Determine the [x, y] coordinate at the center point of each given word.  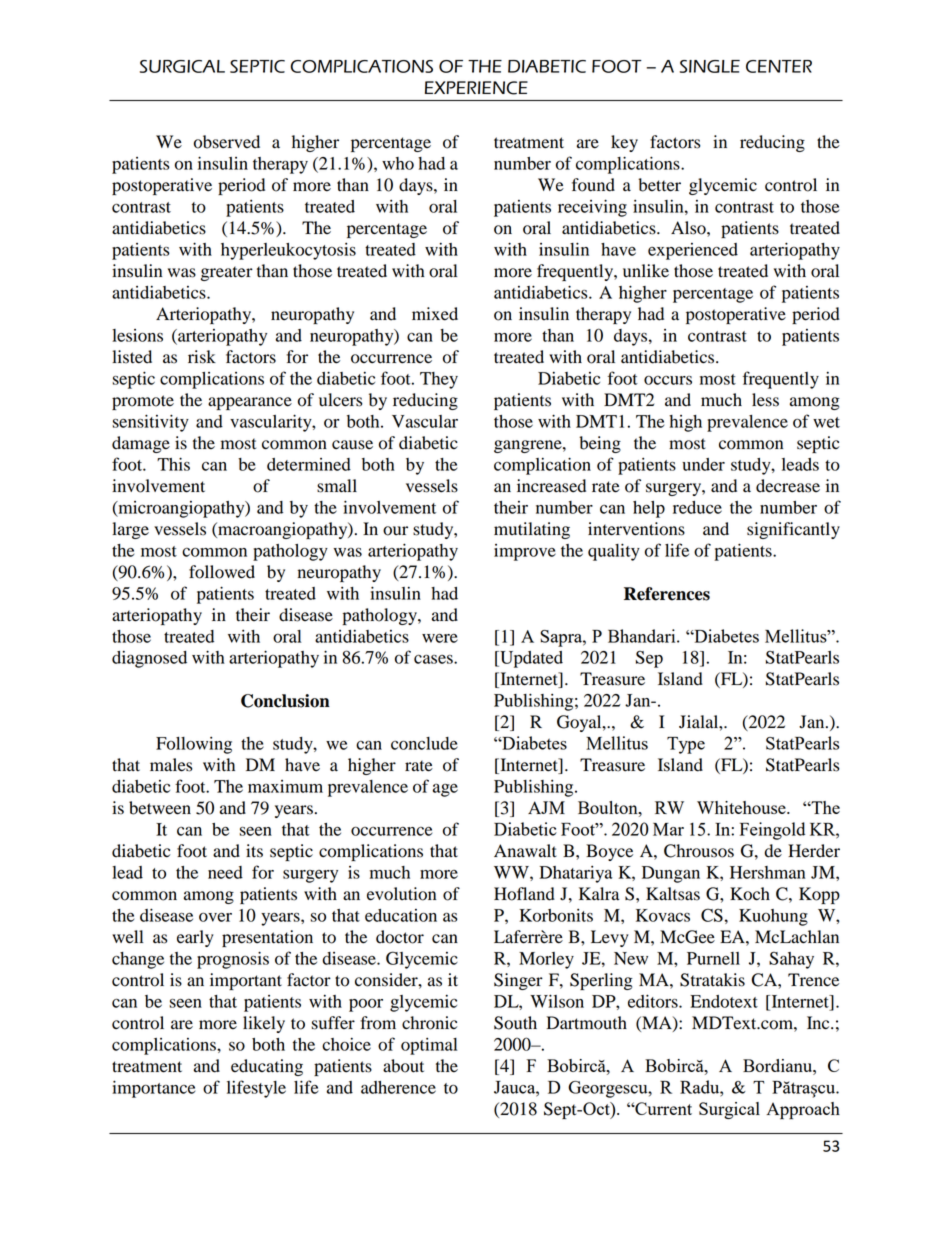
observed [227, 142]
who [398, 163]
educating [267, 1067]
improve [525, 552]
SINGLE [710, 66]
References [667, 594]
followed [222, 572]
